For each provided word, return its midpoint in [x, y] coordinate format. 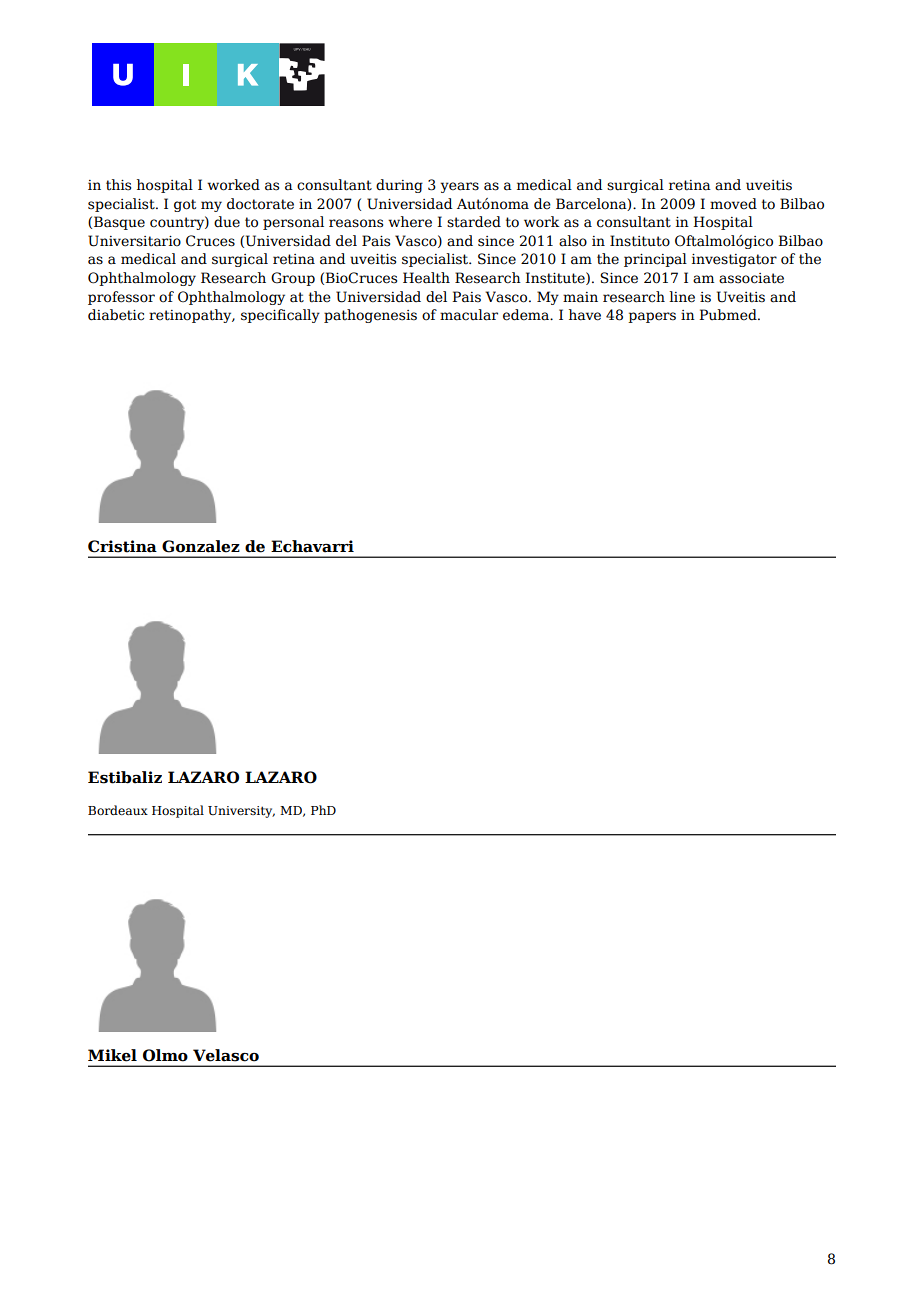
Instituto [640, 241]
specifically [280, 316]
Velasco [226, 1055]
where [410, 222]
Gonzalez [201, 546]
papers [652, 317]
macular [469, 315]
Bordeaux [118, 810]
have [585, 315]
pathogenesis [370, 316]
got [185, 205]
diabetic [116, 315]
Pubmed [729, 315]
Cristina [122, 546]
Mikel [112, 1055]
